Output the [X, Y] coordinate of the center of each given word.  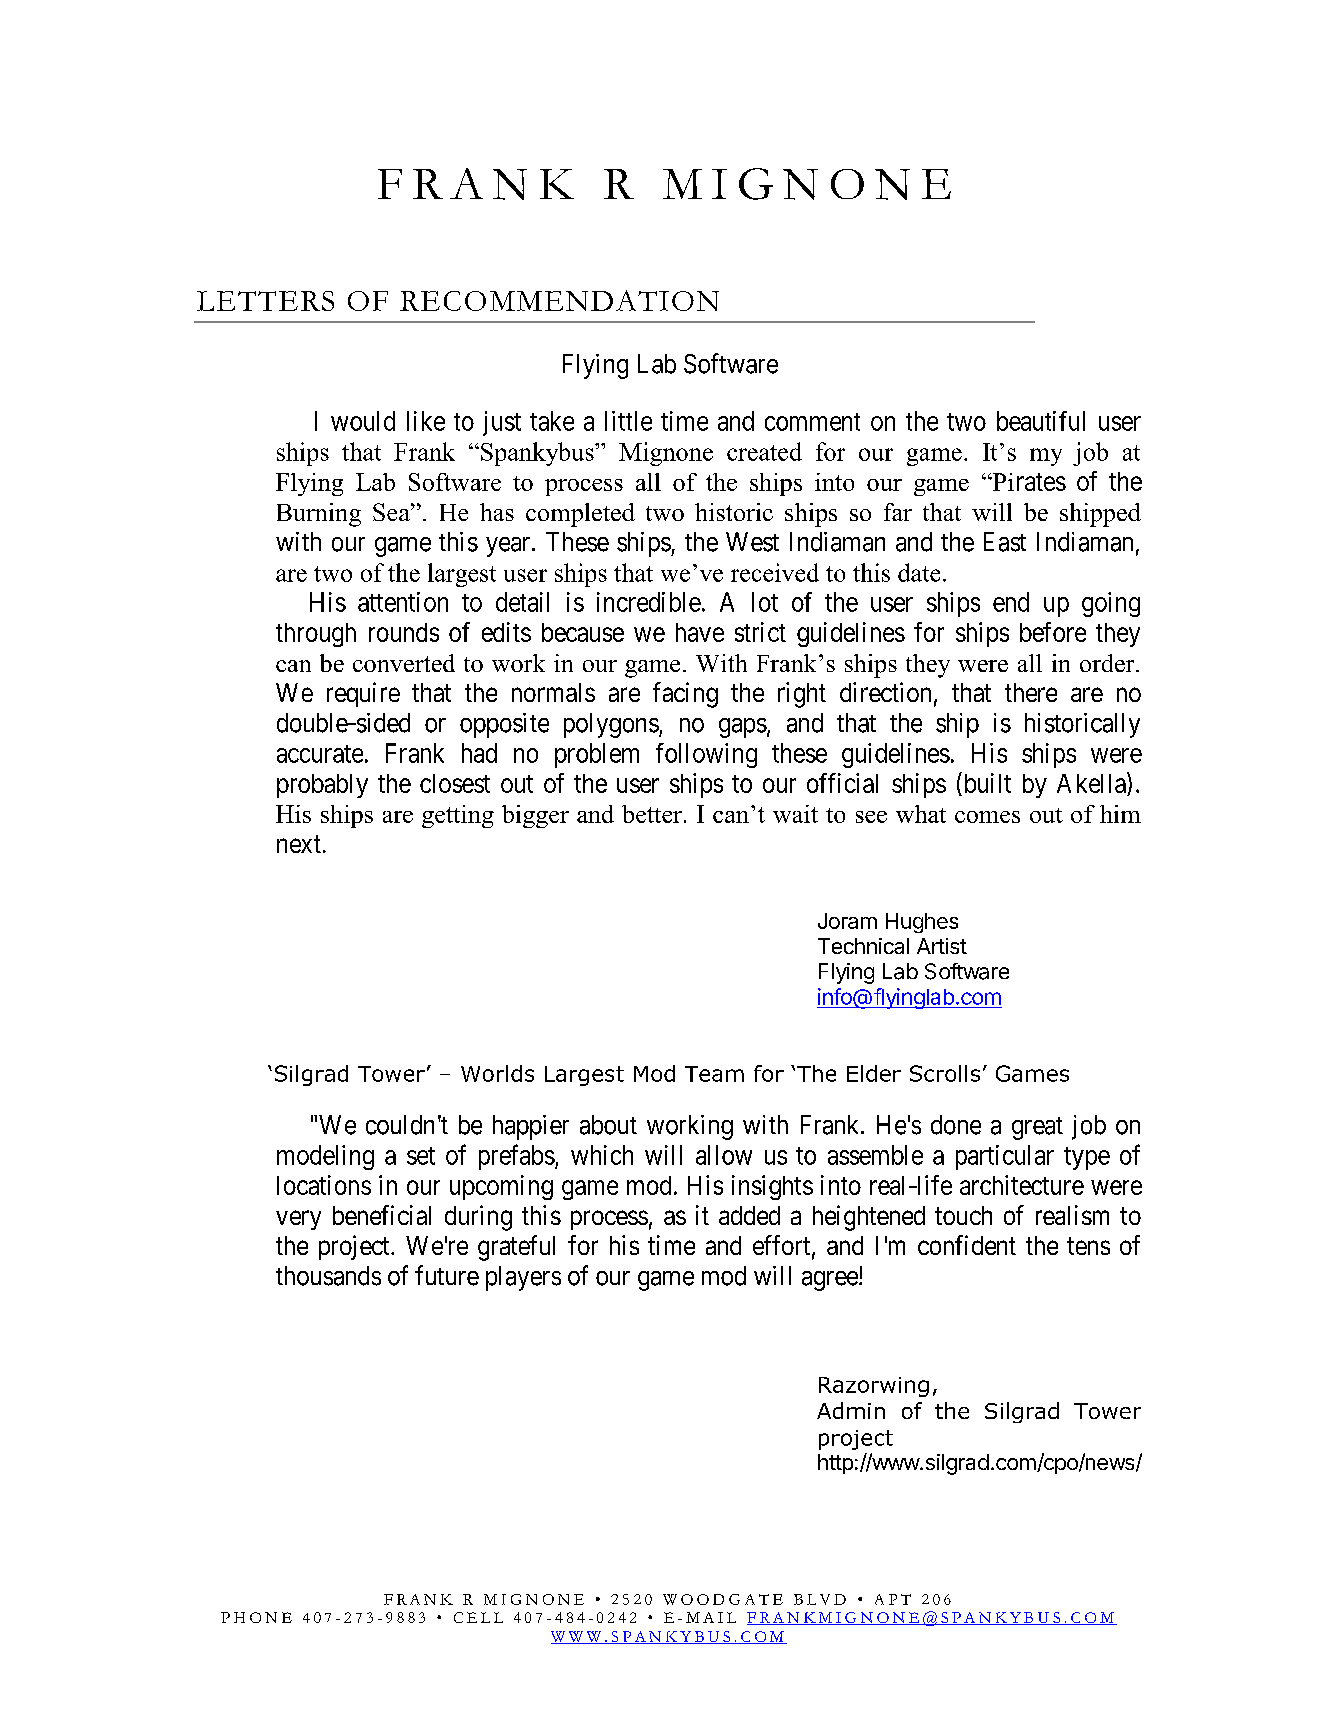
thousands [328, 1276]
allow [724, 1155]
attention [403, 602]
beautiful [1041, 421]
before [1053, 632]
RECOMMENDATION [559, 300]
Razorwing [874, 1387]
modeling [325, 1157]
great [1037, 1128]
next [299, 844]
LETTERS [265, 301]
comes [987, 817]
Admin [851, 1410]
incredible [649, 602]
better [652, 814]
